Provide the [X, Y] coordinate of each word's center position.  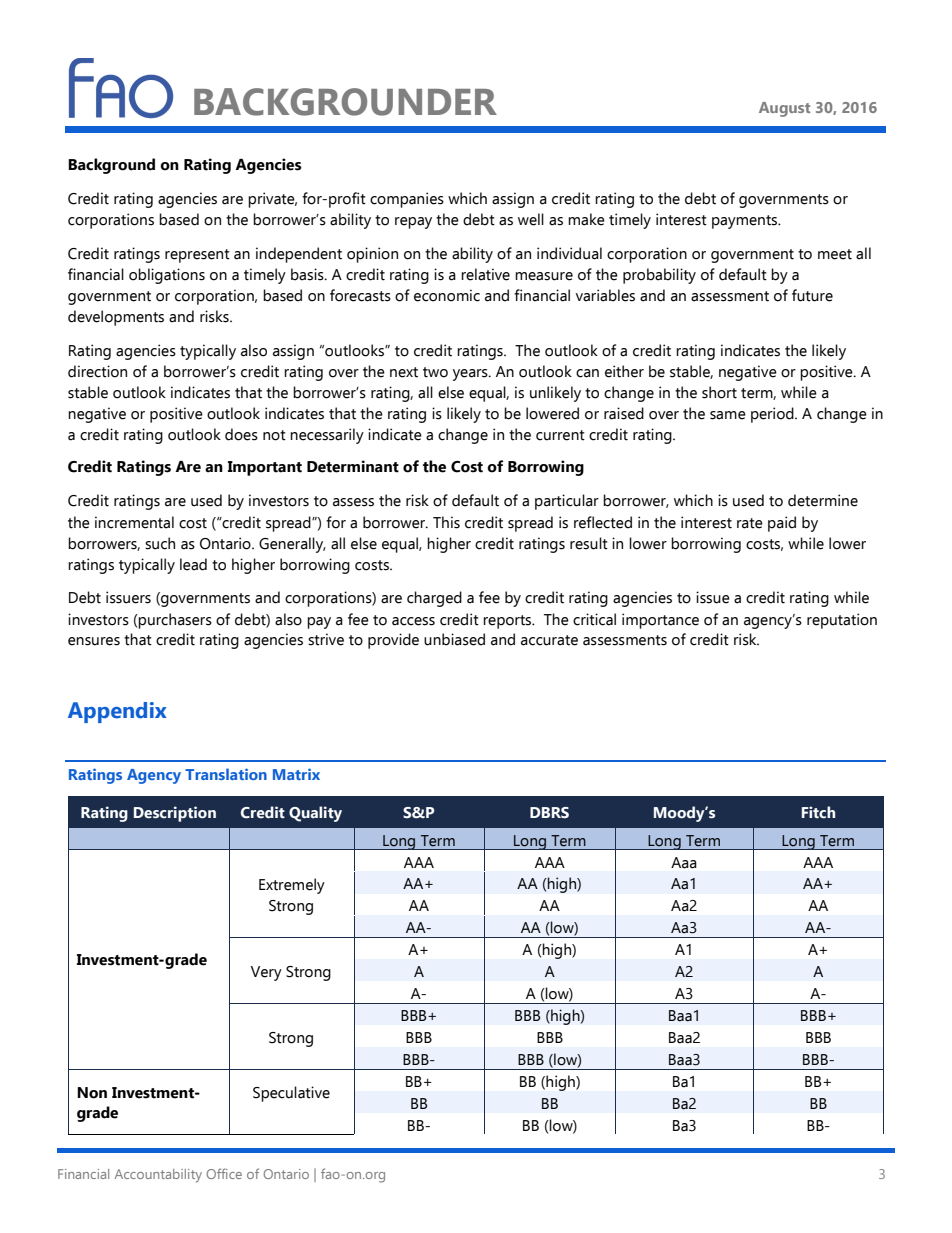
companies [407, 200]
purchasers [174, 621]
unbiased [454, 639]
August [785, 109]
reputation [842, 621]
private [272, 200]
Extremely [292, 886]
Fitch [818, 812]
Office [224, 1173]
